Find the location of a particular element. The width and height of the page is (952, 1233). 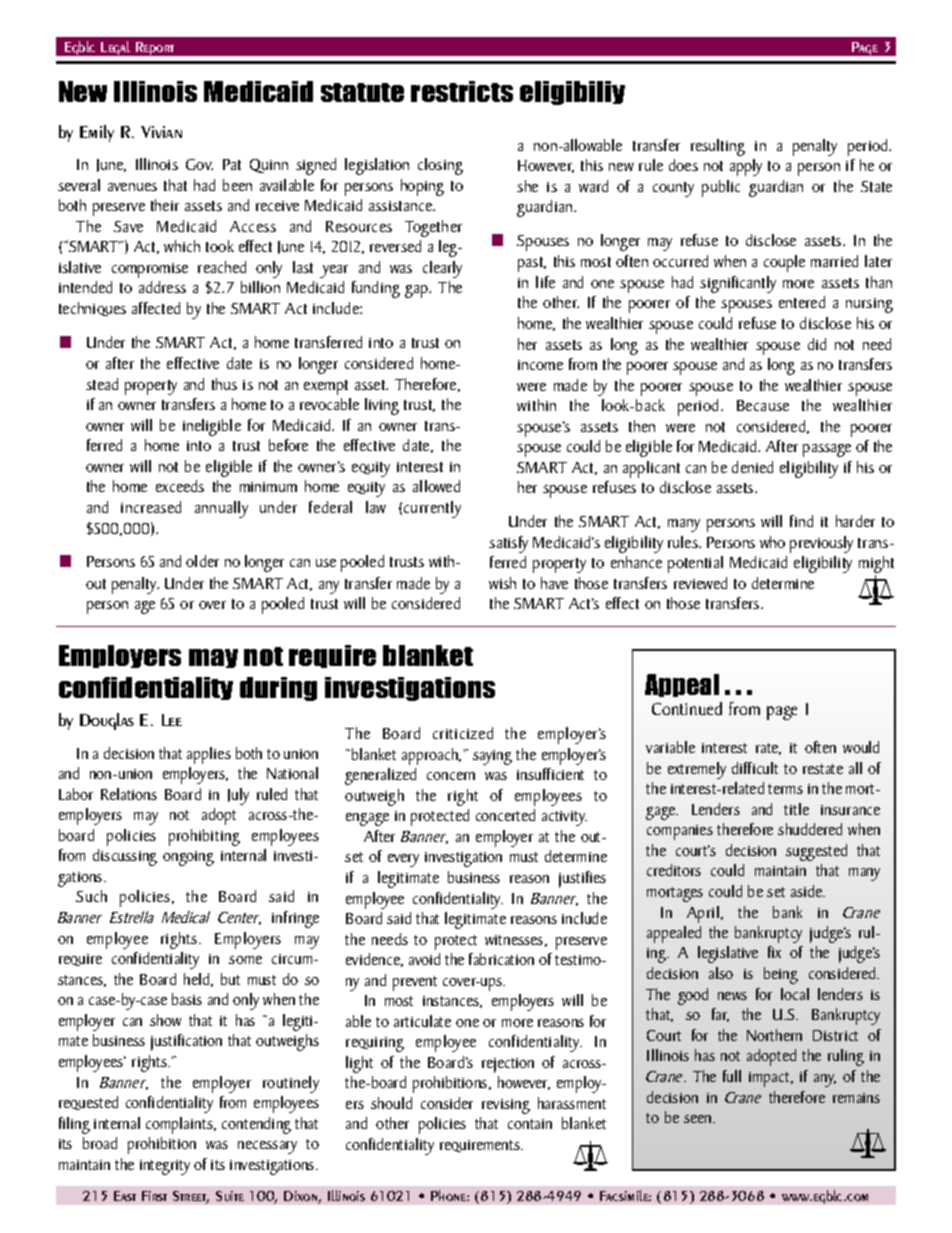

concerted is located at coordinates (505, 815).
